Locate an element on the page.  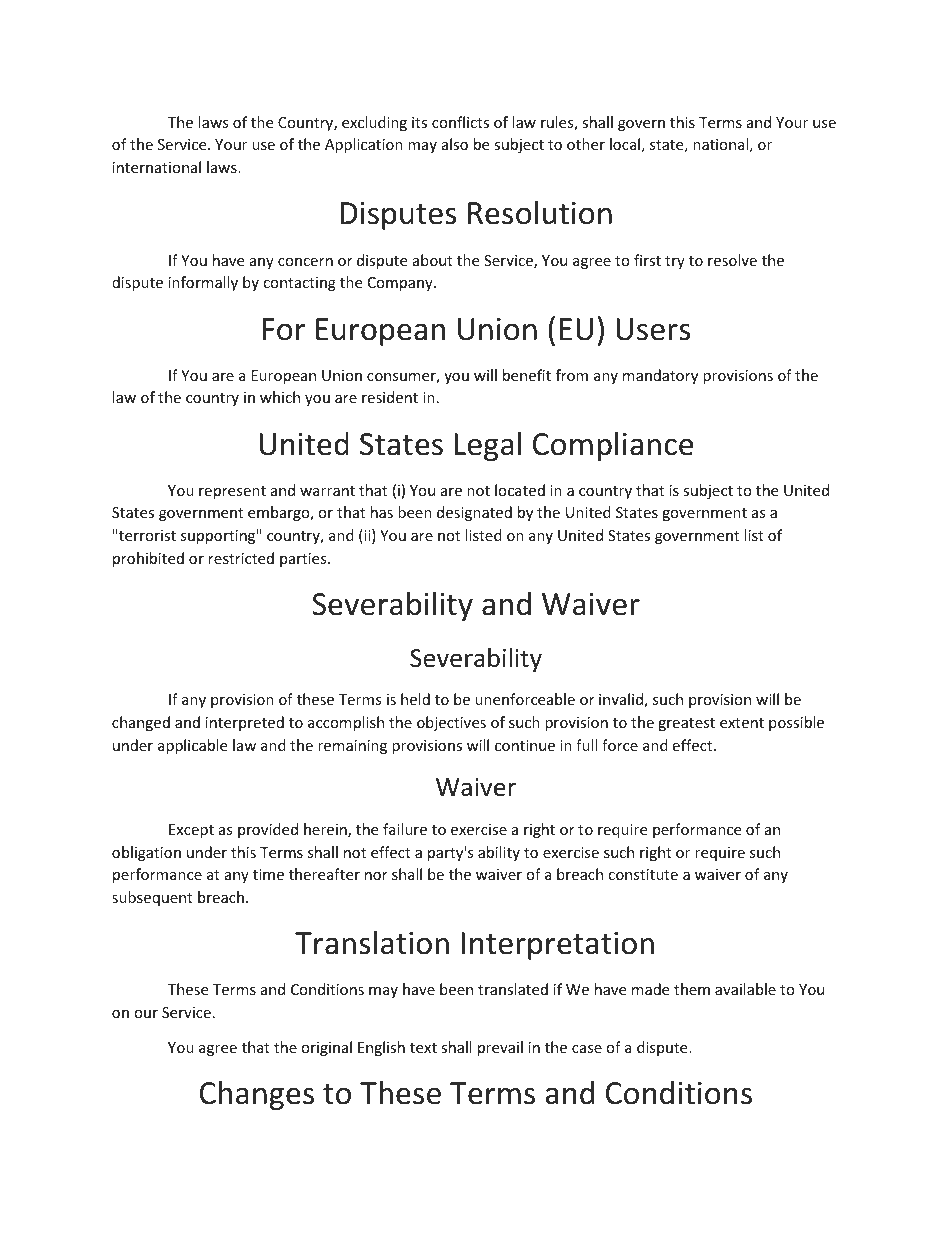
Application is located at coordinates (364, 145).
